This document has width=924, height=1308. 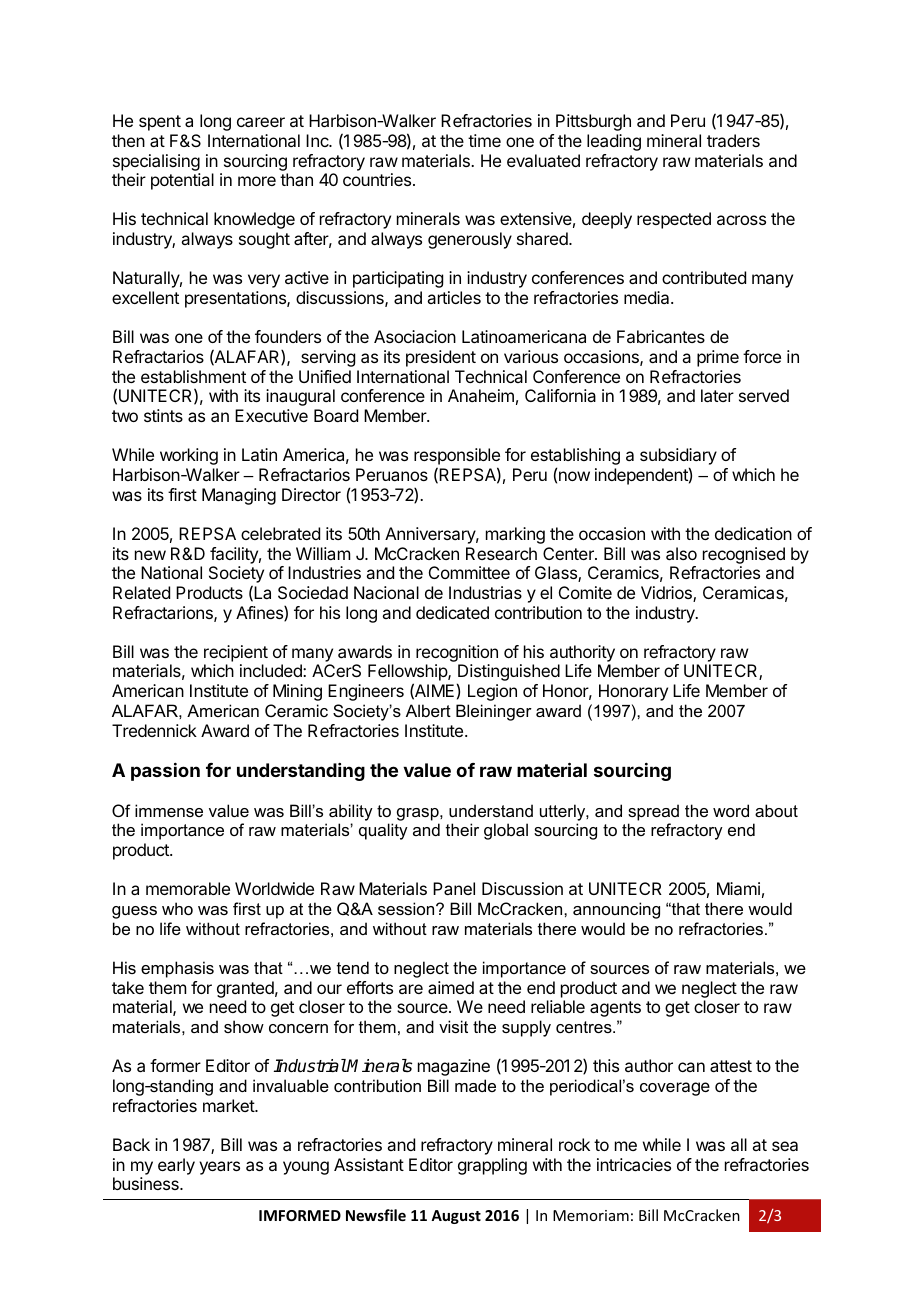 What do you see at coordinates (182, 181) in the document?
I see `potential` at bounding box center [182, 181].
